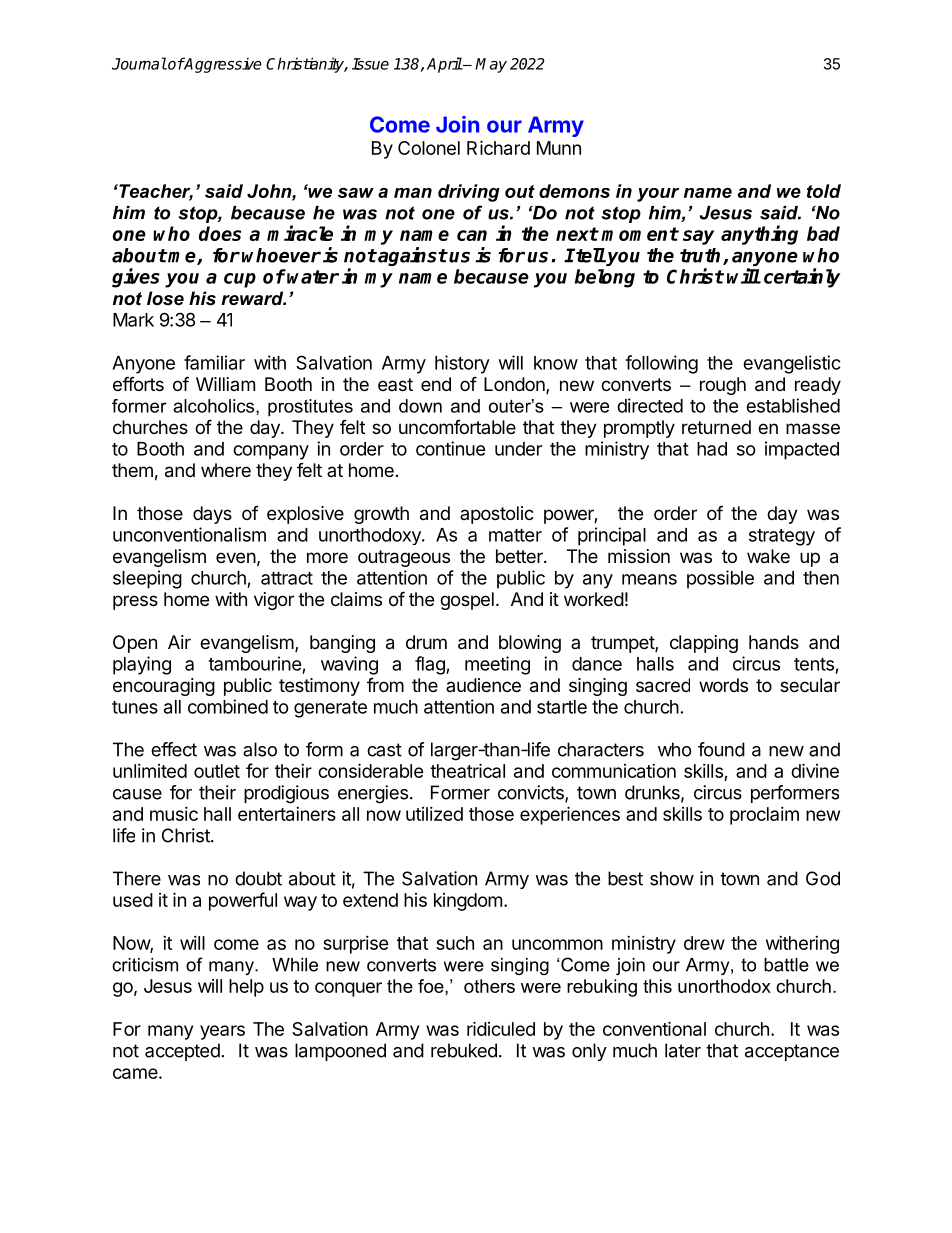 The height and width of the image is (1233, 952). What do you see at coordinates (434, 814) in the image?
I see `utilized` at bounding box center [434, 814].
